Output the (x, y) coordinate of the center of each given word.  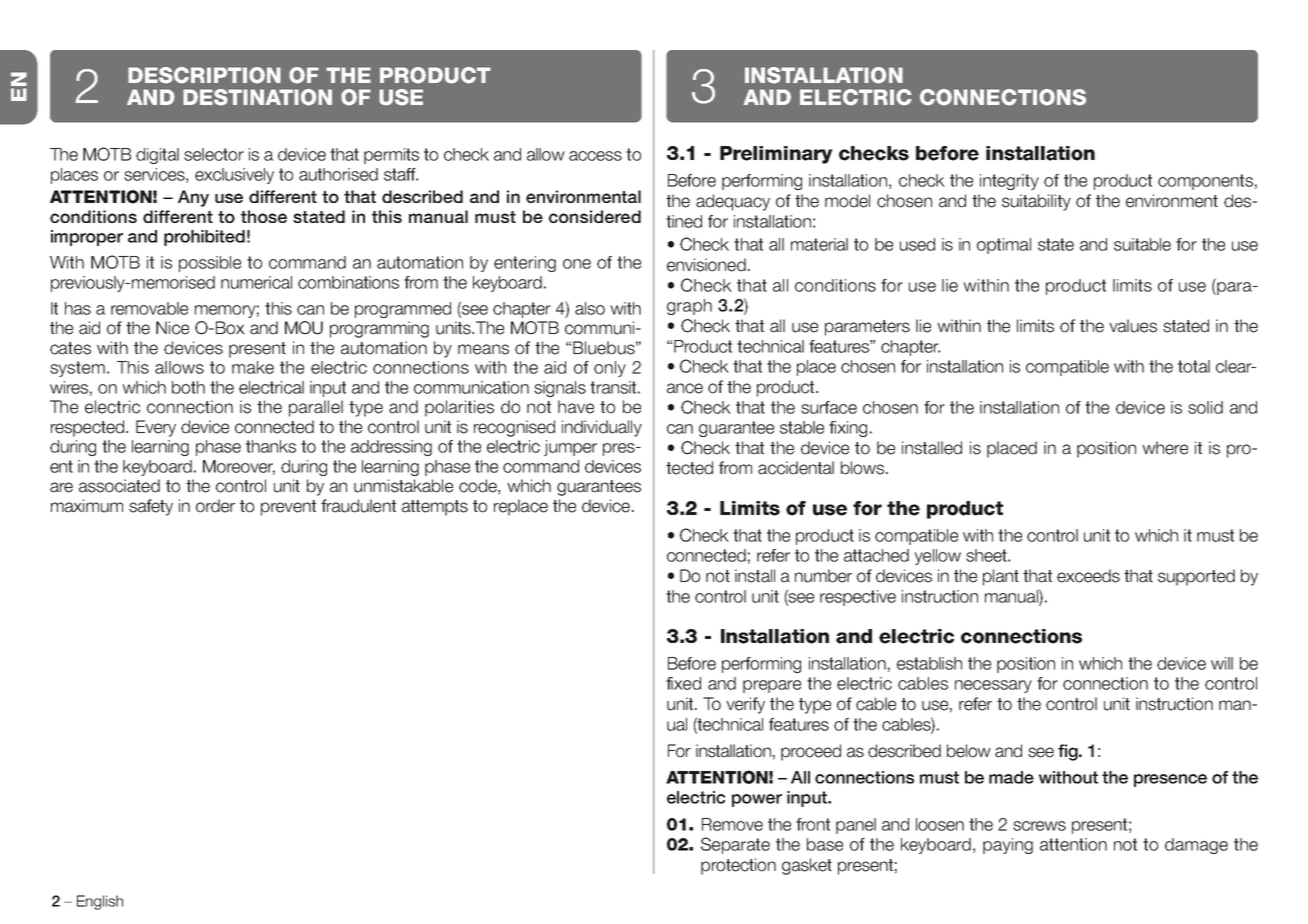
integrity (1009, 182)
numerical (256, 282)
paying (1008, 846)
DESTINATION (257, 97)
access (595, 156)
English (100, 902)
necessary (993, 686)
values (1133, 326)
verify (745, 705)
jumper (570, 448)
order (215, 506)
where (1165, 448)
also (590, 308)
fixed (683, 683)
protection (738, 866)
